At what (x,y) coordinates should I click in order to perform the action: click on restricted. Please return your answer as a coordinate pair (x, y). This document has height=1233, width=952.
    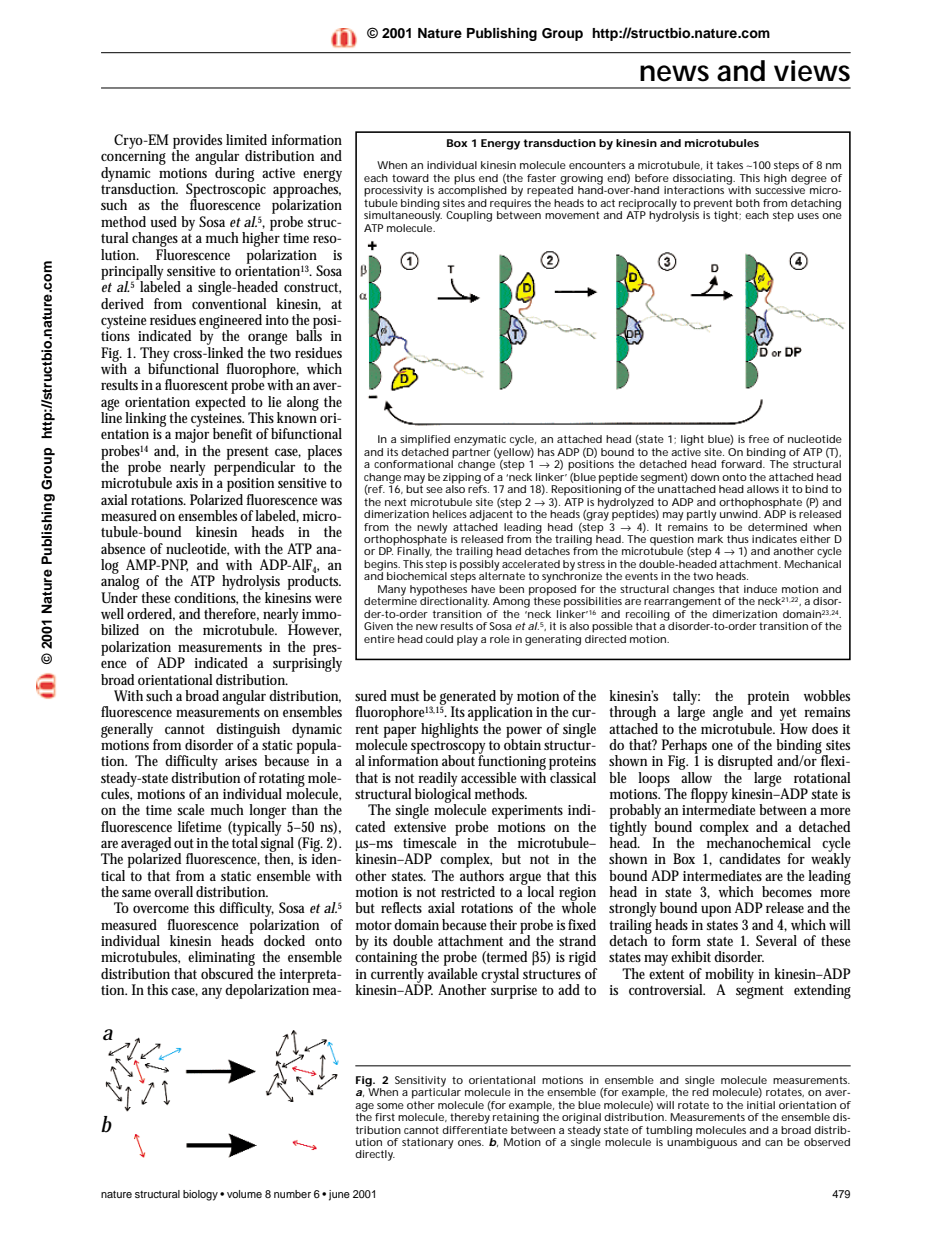
    Looking at the image, I should click on (468, 891).
